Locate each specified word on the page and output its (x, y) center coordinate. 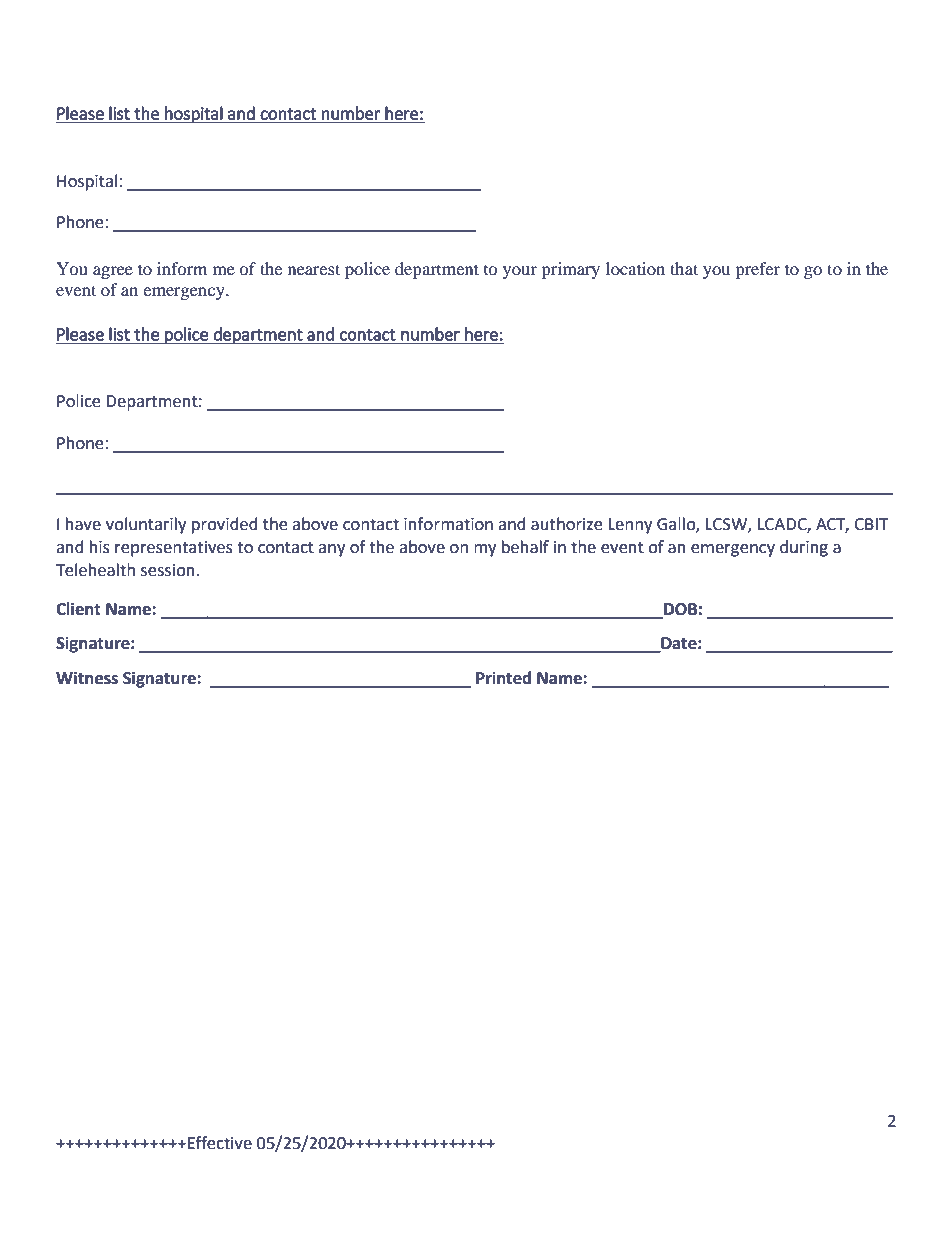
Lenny (630, 526)
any (331, 550)
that (684, 268)
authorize (566, 524)
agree (113, 272)
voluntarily (146, 525)
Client (78, 609)
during (804, 548)
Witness (87, 678)
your (520, 272)
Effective (220, 1143)
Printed (503, 678)
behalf (525, 547)
